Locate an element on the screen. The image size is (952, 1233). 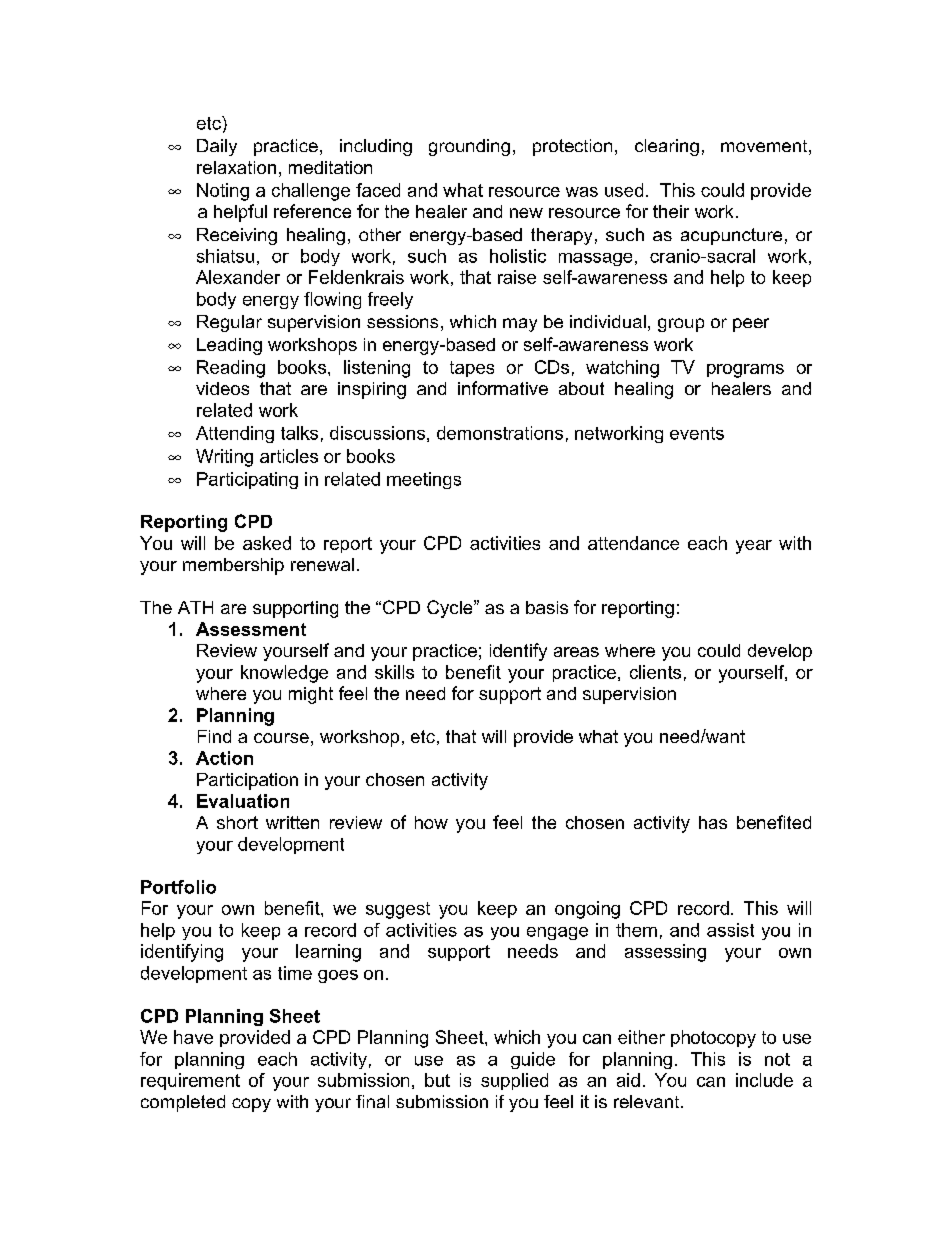
events is located at coordinates (697, 433).
